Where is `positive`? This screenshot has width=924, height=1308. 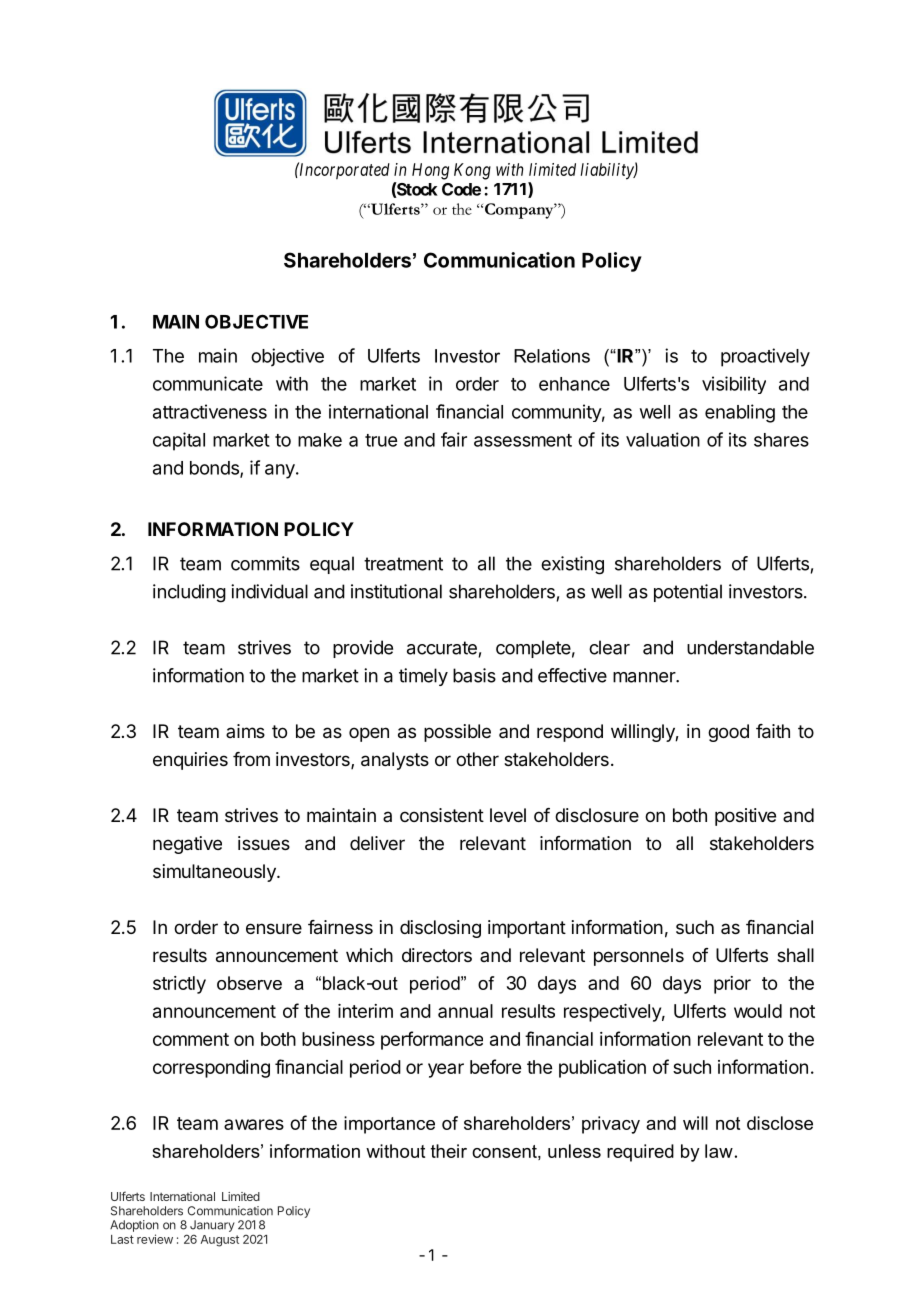
positive is located at coordinates (745, 817).
